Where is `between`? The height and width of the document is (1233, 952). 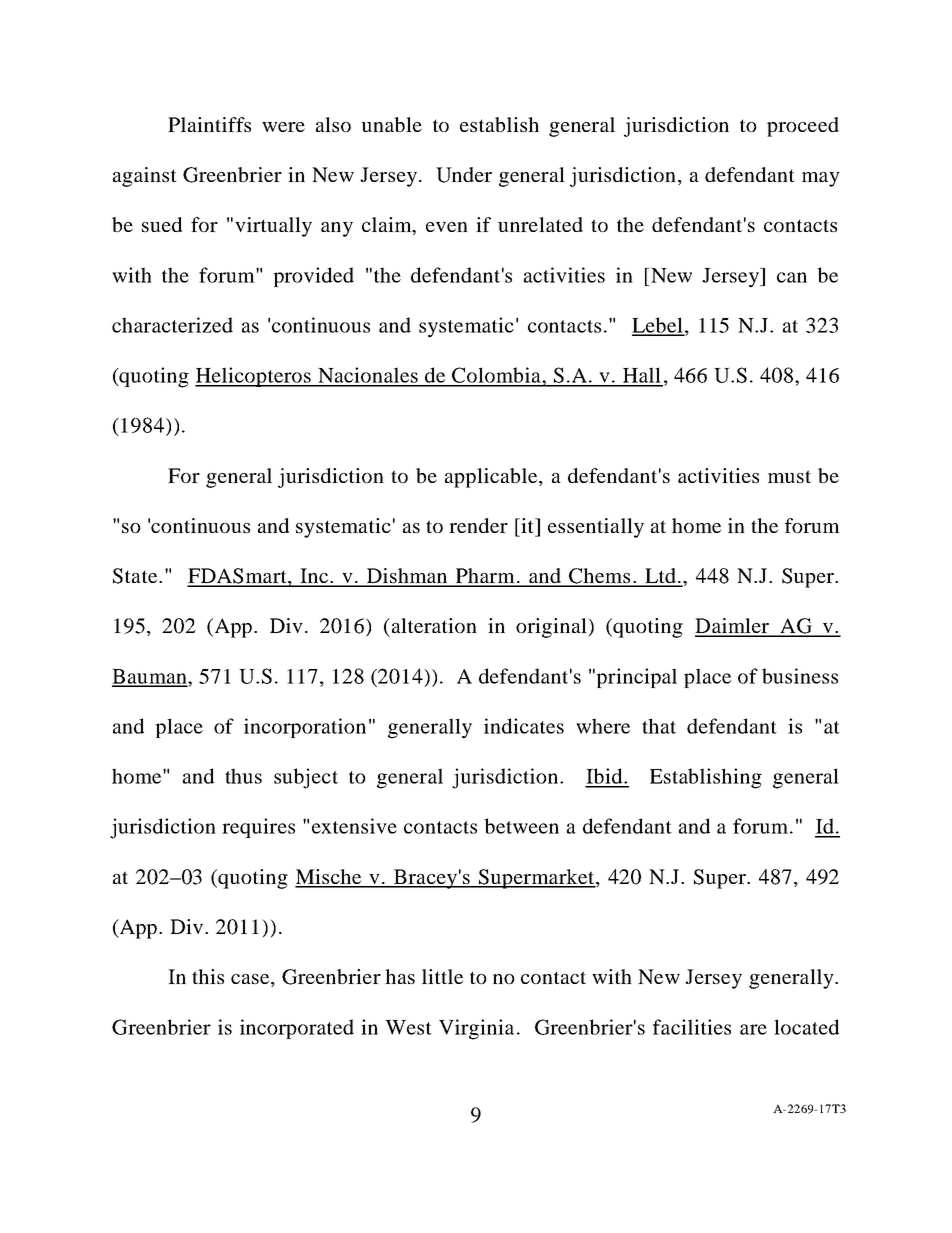 between is located at coordinates (521, 826).
